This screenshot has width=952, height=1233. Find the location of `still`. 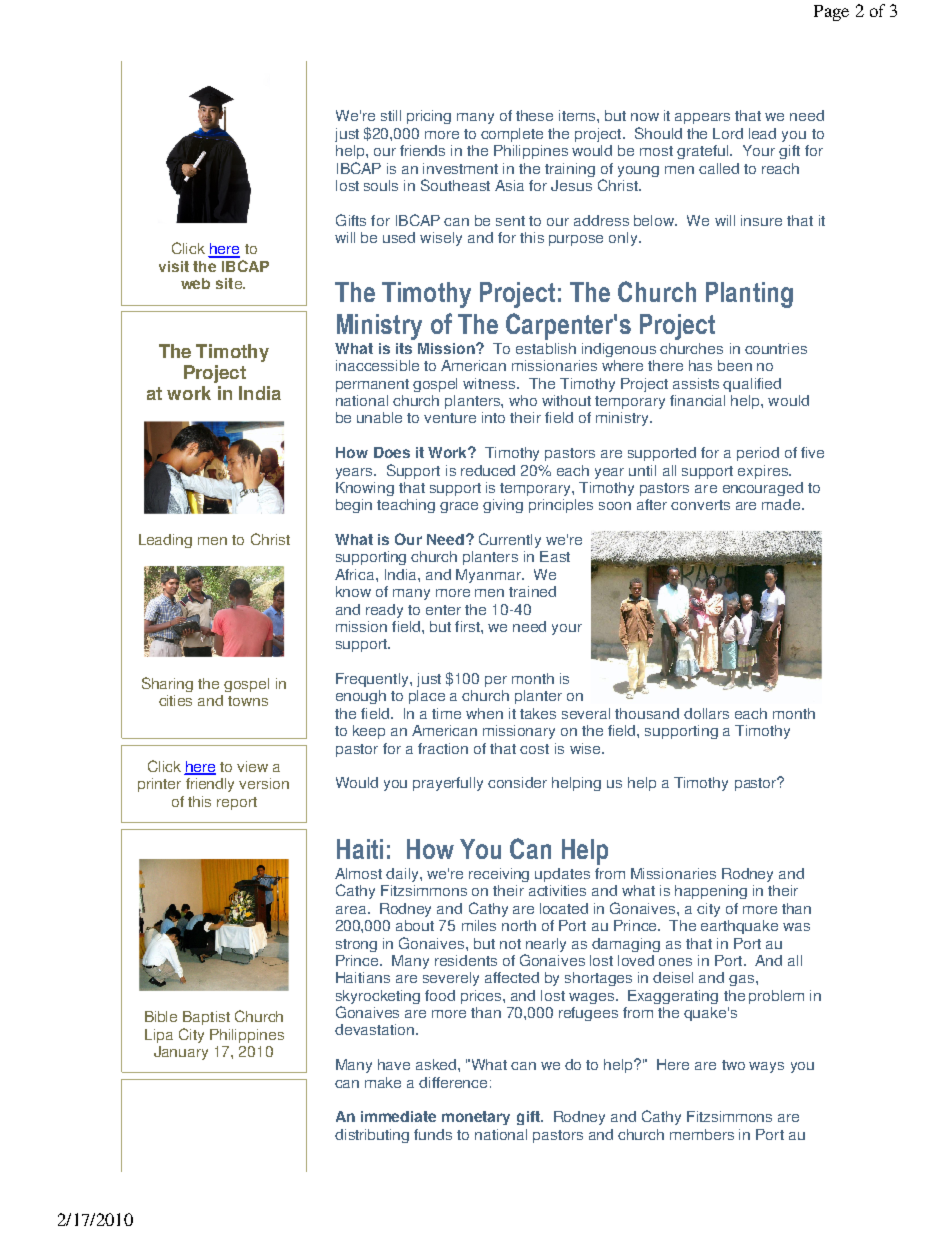

still is located at coordinates (391, 115).
